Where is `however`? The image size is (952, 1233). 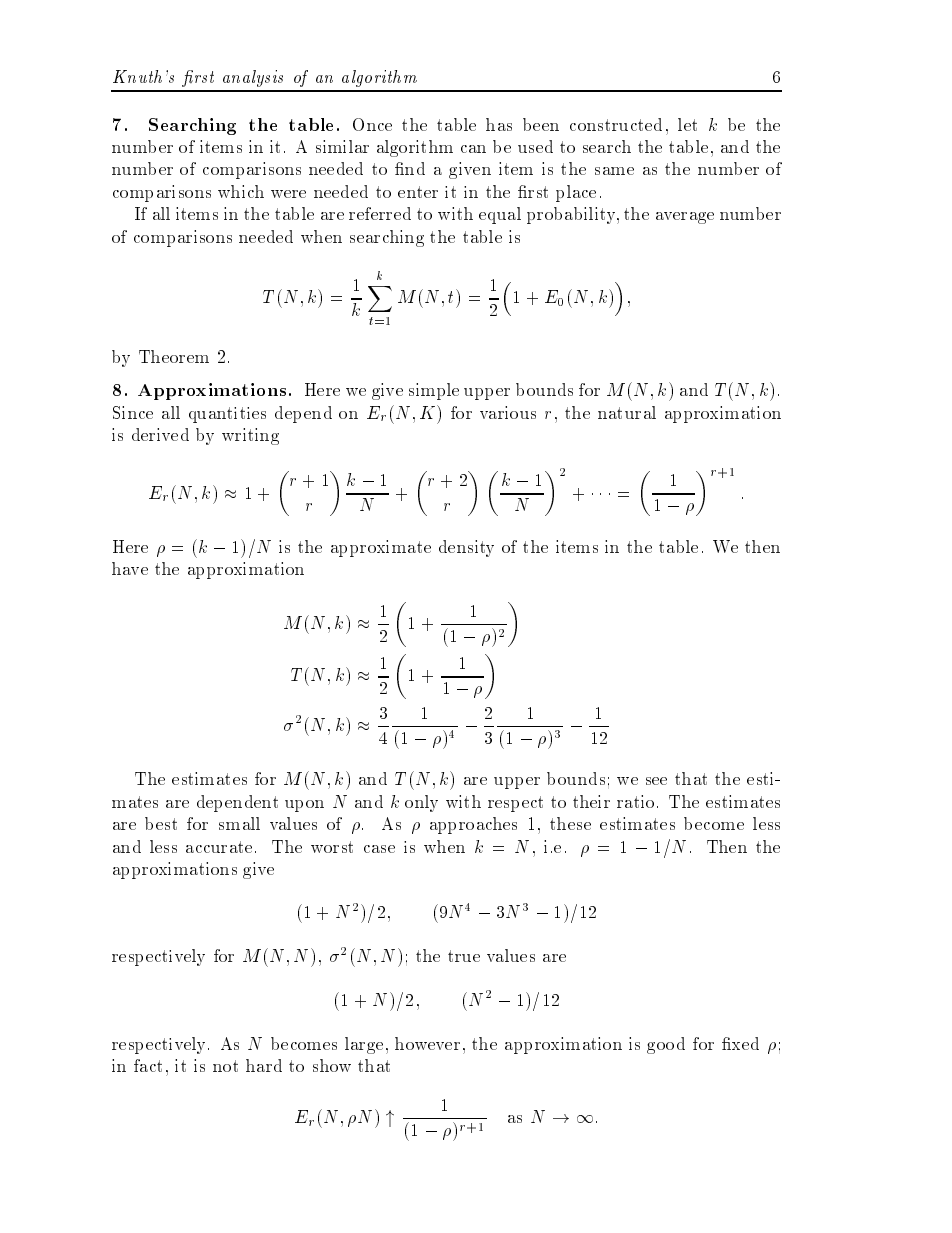 however is located at coordinates (427, 1043).
